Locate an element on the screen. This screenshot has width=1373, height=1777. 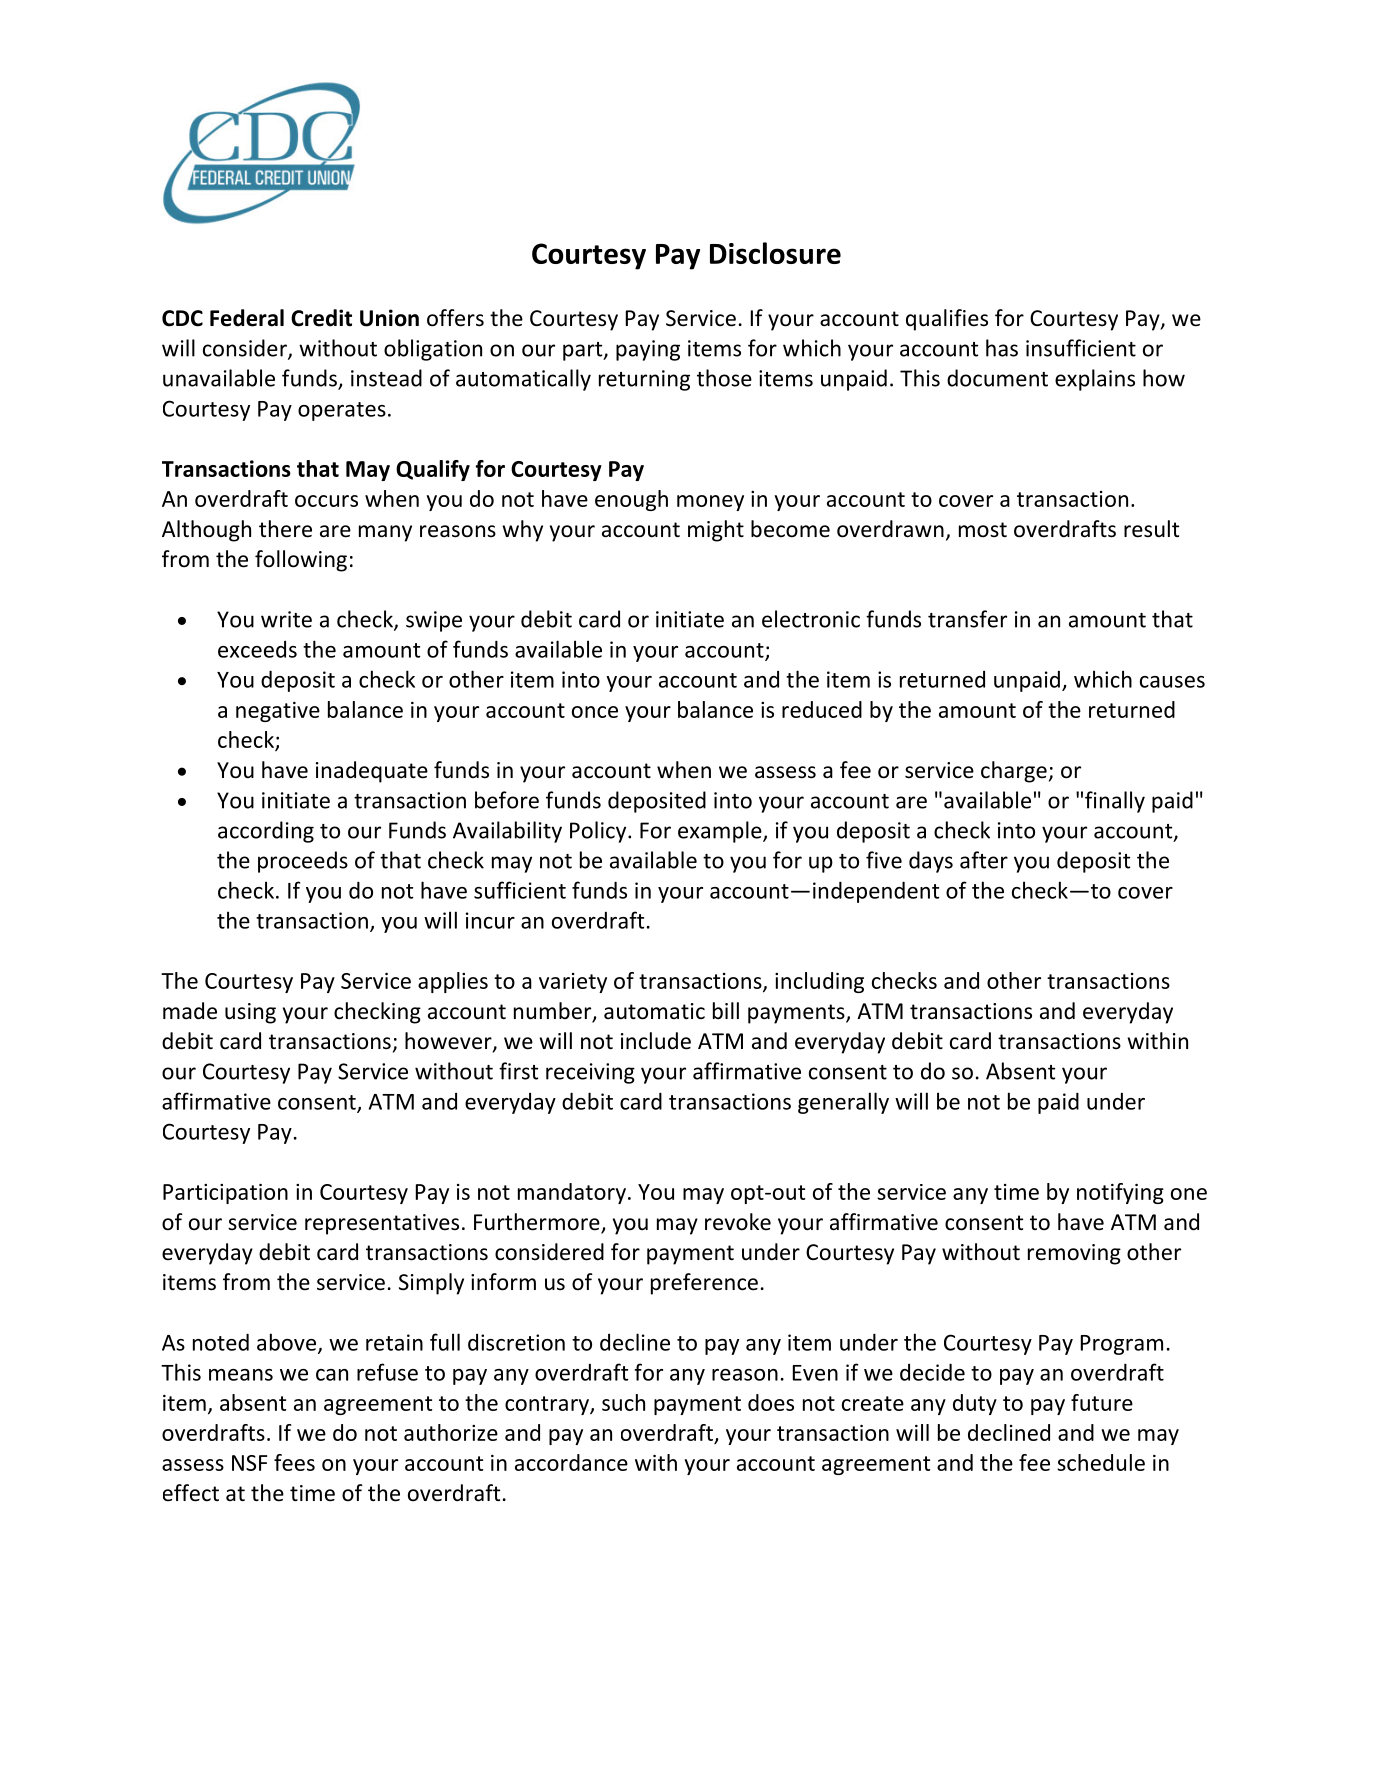
notifying is located at coordinates (1120, 1193).
